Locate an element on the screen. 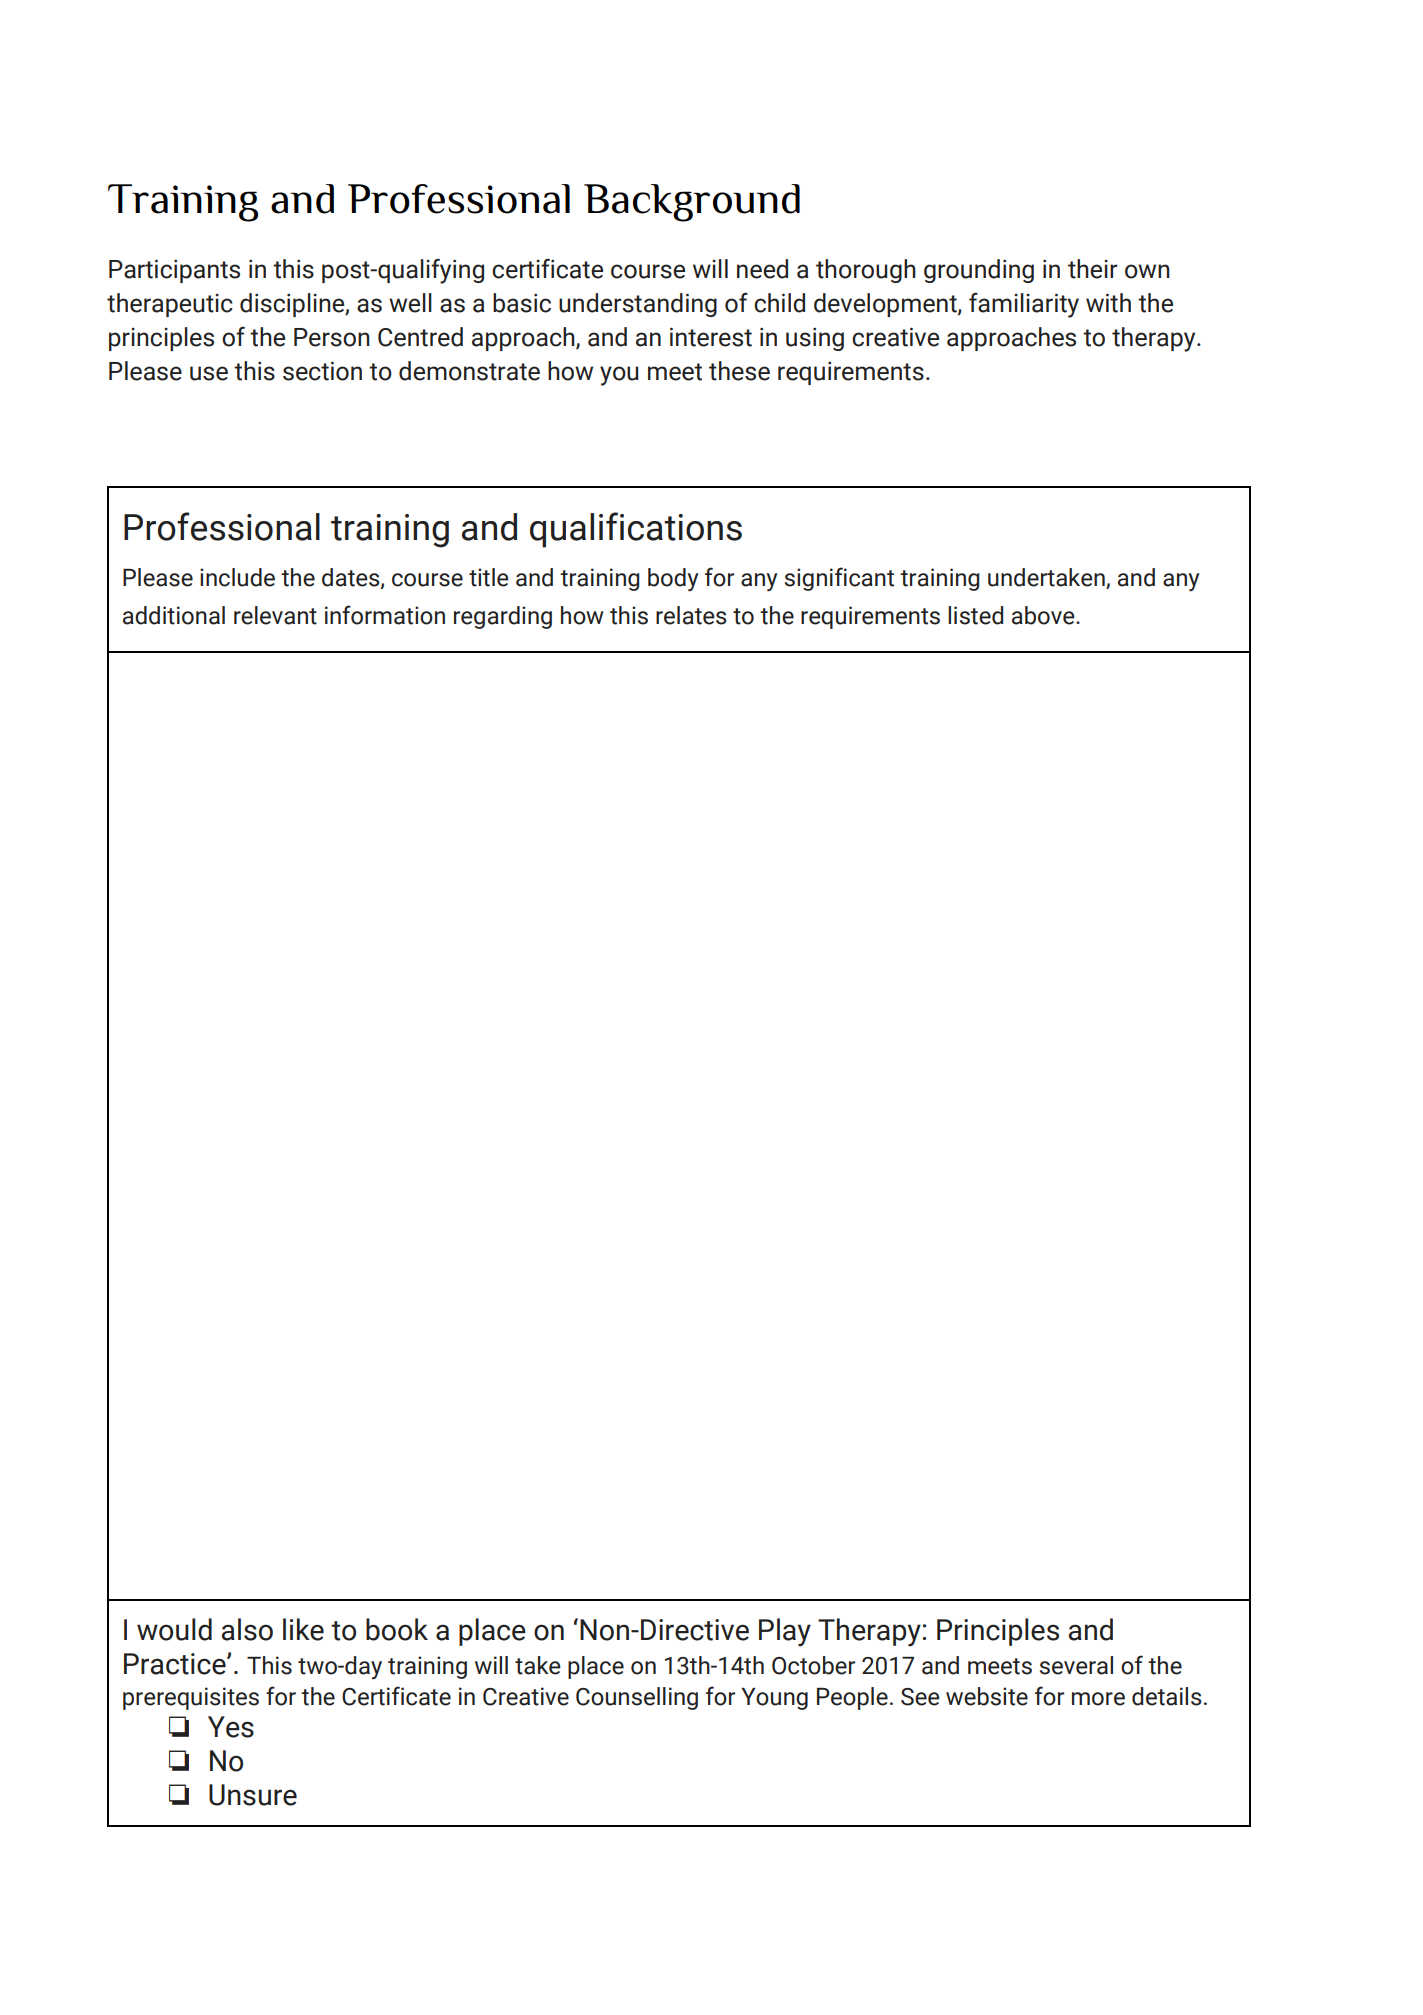 The width and height of the screenshot is (1423, 2015). Yes is located at coordinates (231, 1727).
